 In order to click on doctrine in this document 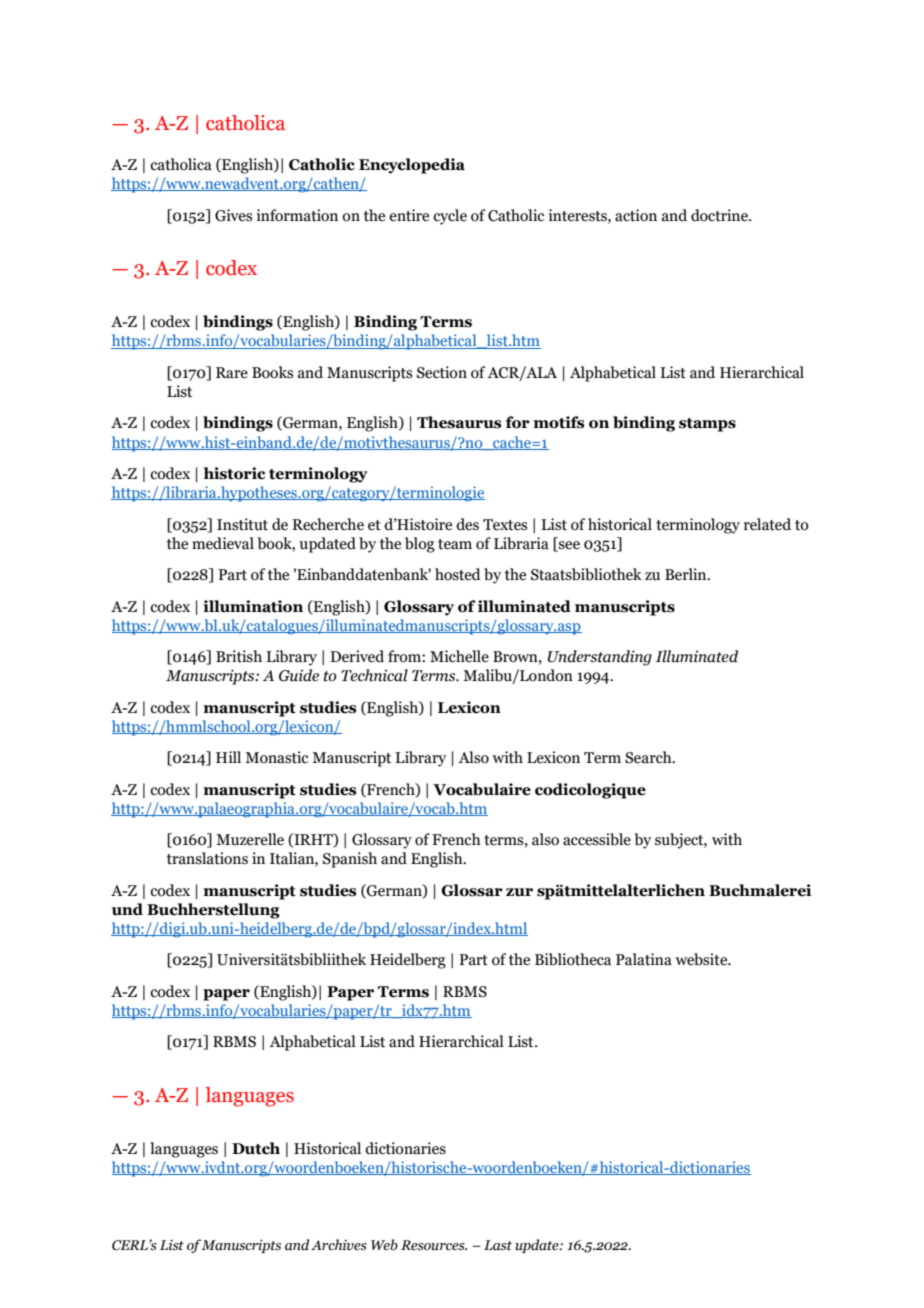, I will do `click(720, 215)`.
